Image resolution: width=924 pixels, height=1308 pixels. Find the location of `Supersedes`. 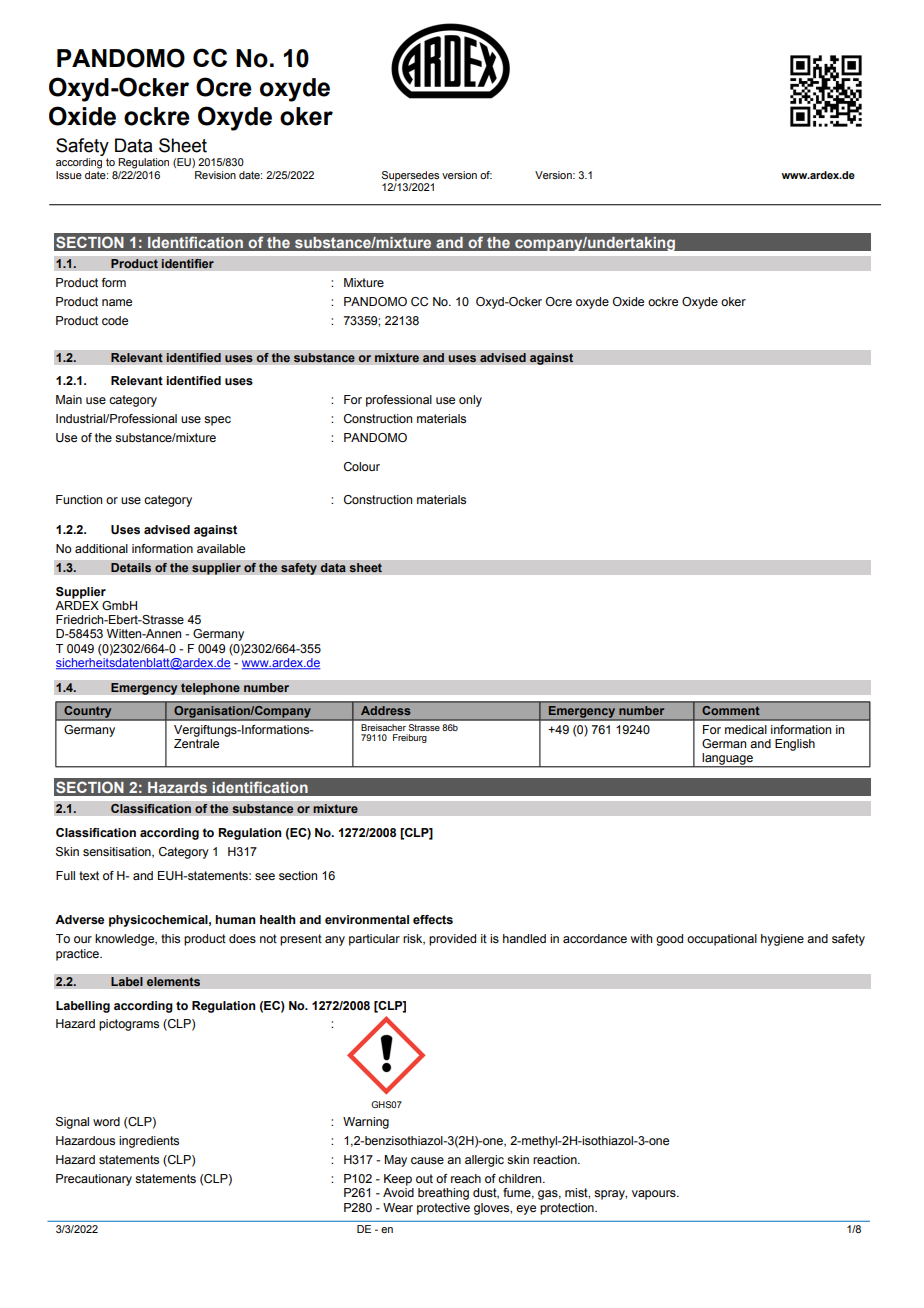

Supersedes is located at coordinates (410, 176).
